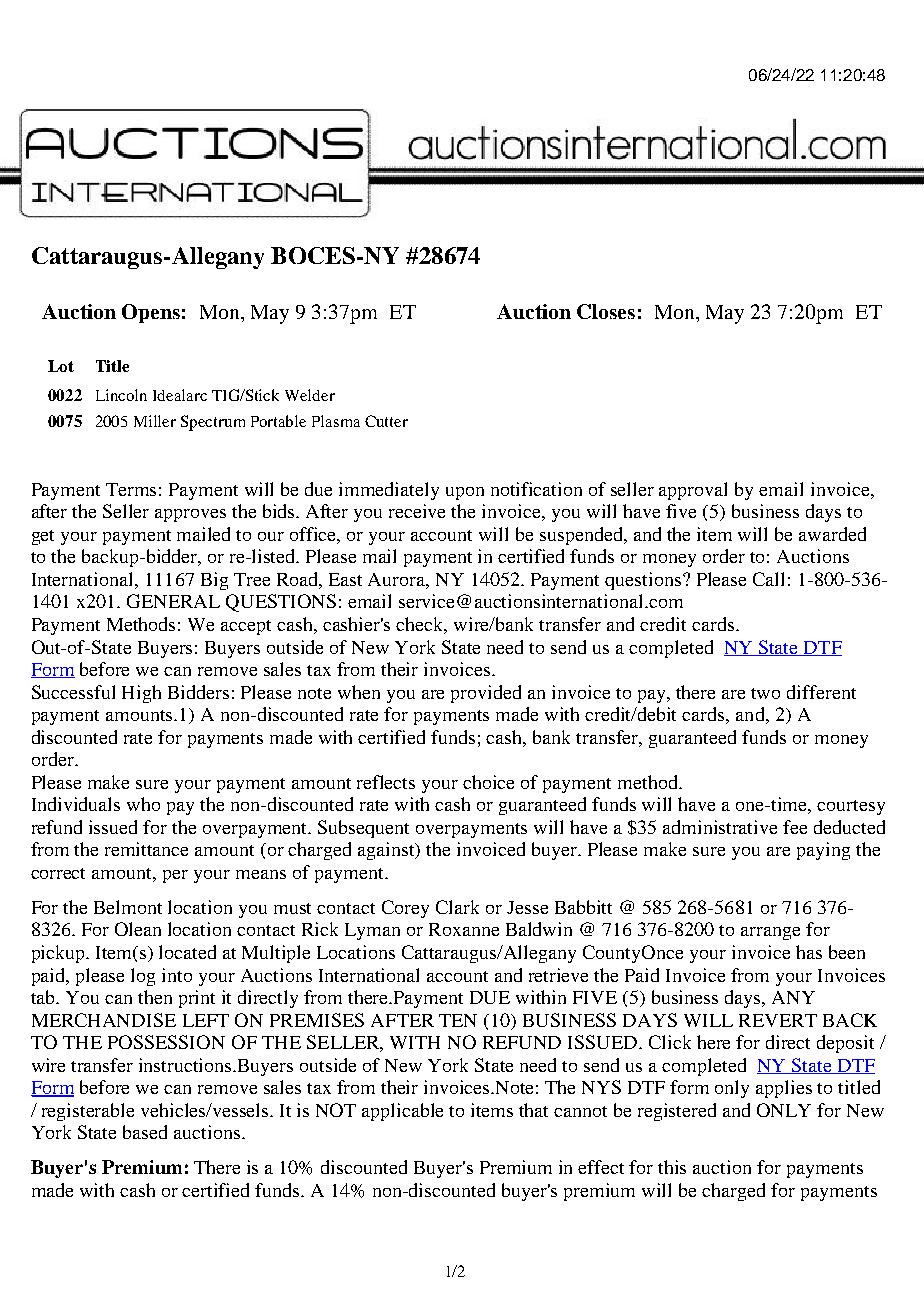 The width and height of the image is (924, 1308). I want to click on applicable, so click(402, 1112).
